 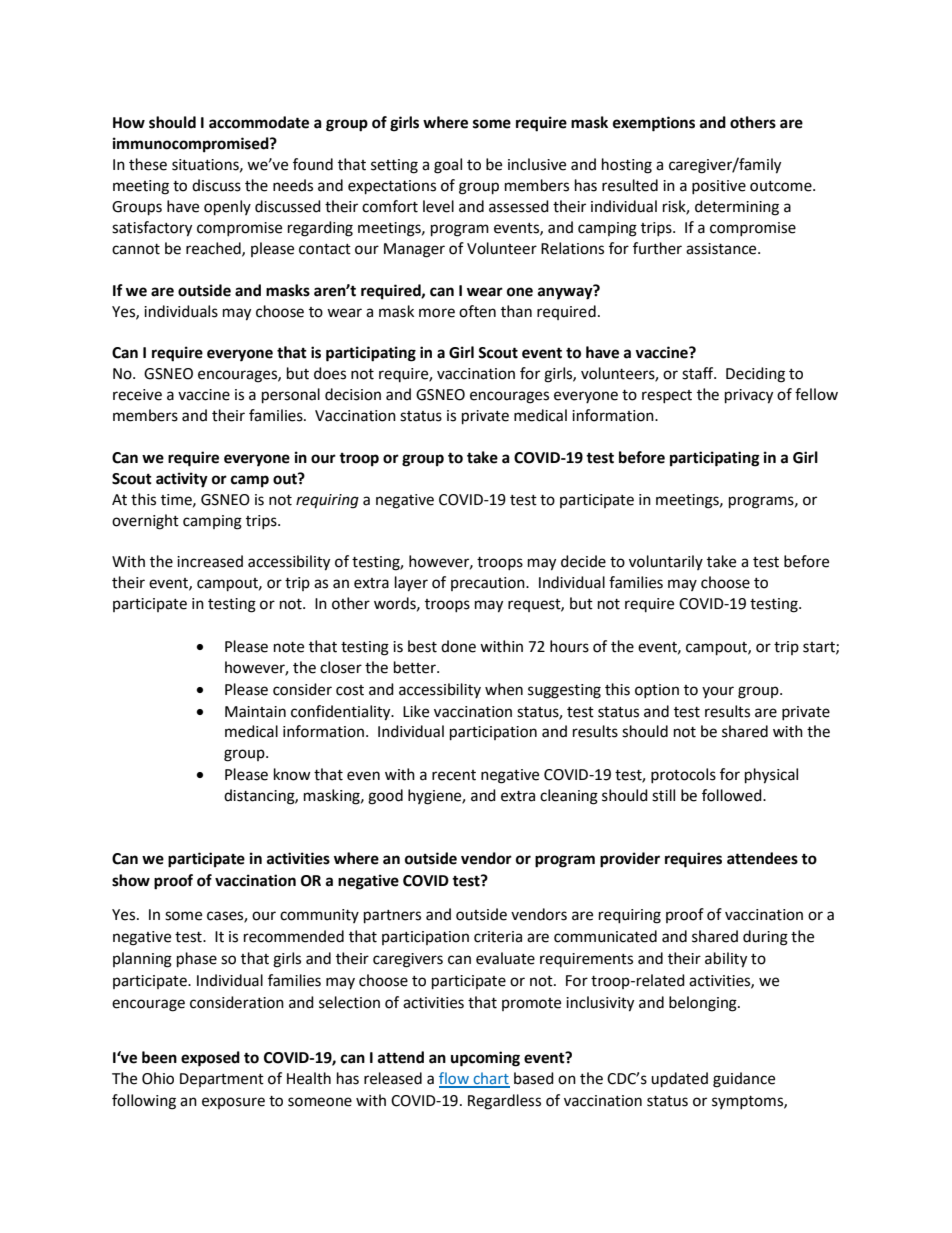 I want to click on chart, so click(x=490, y=1079).
